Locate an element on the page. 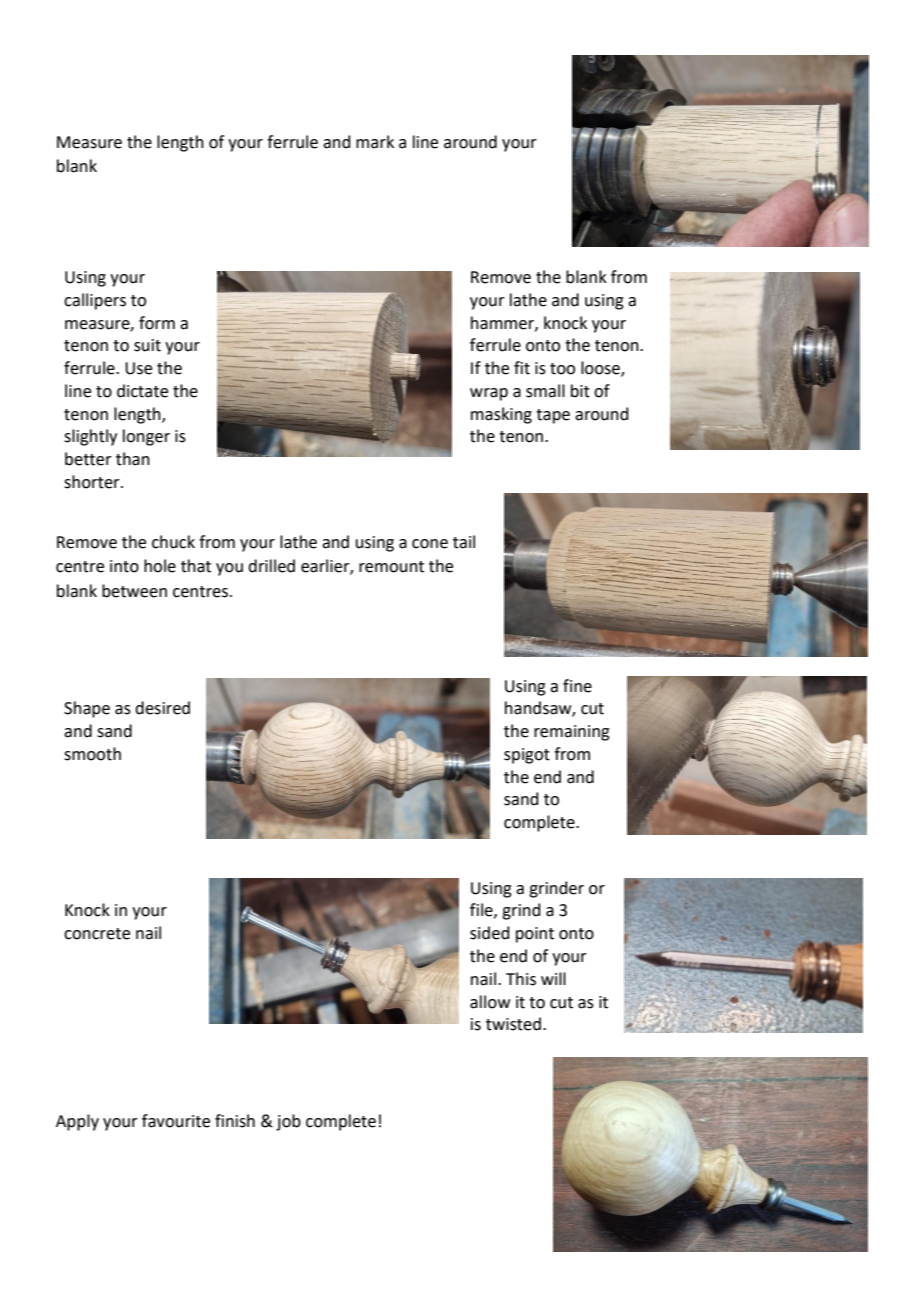 The width and height of the page is (924, 1308). remount is located at coordinates (391, 567).
